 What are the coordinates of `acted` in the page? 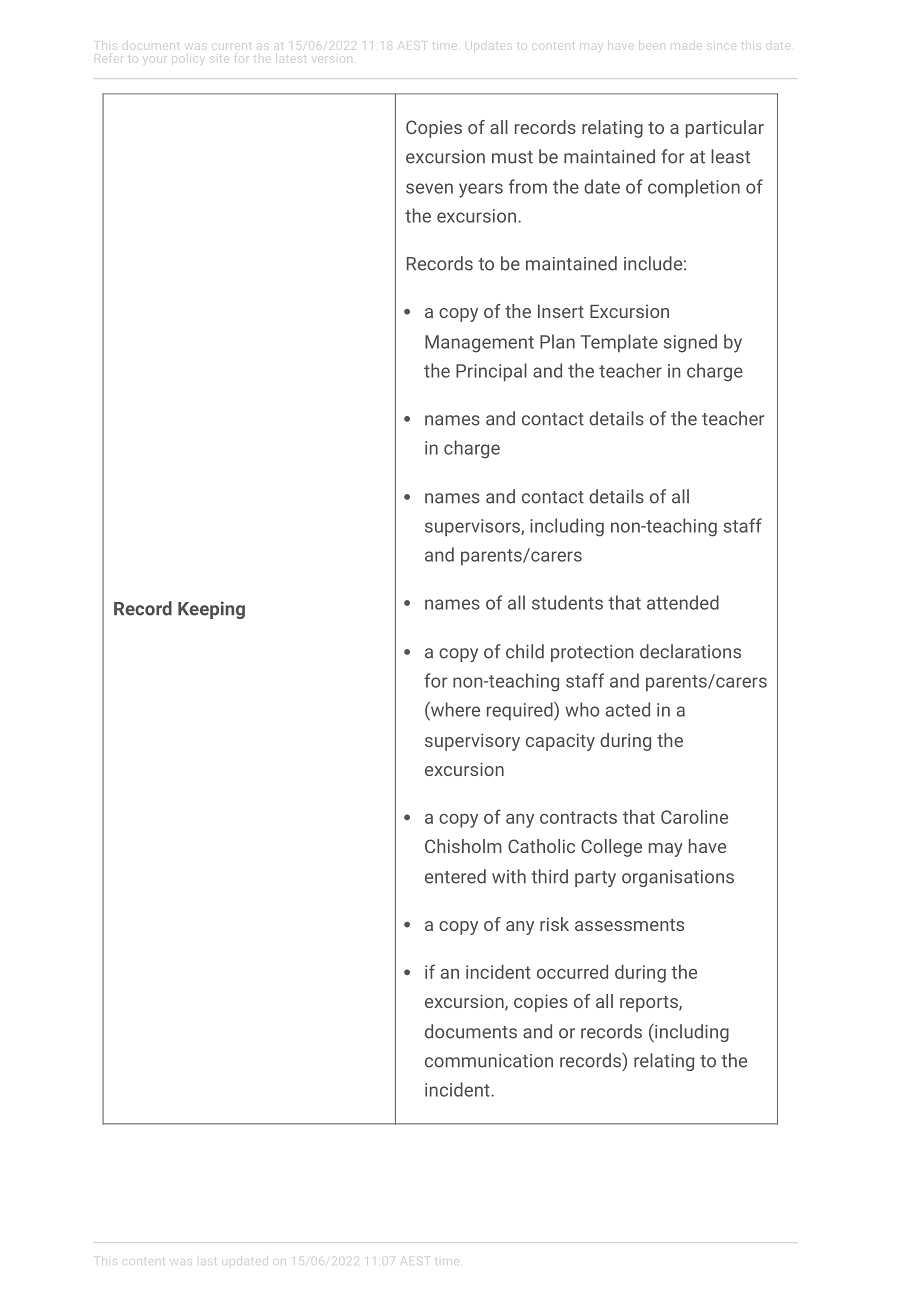 It's located at (628, 709).
